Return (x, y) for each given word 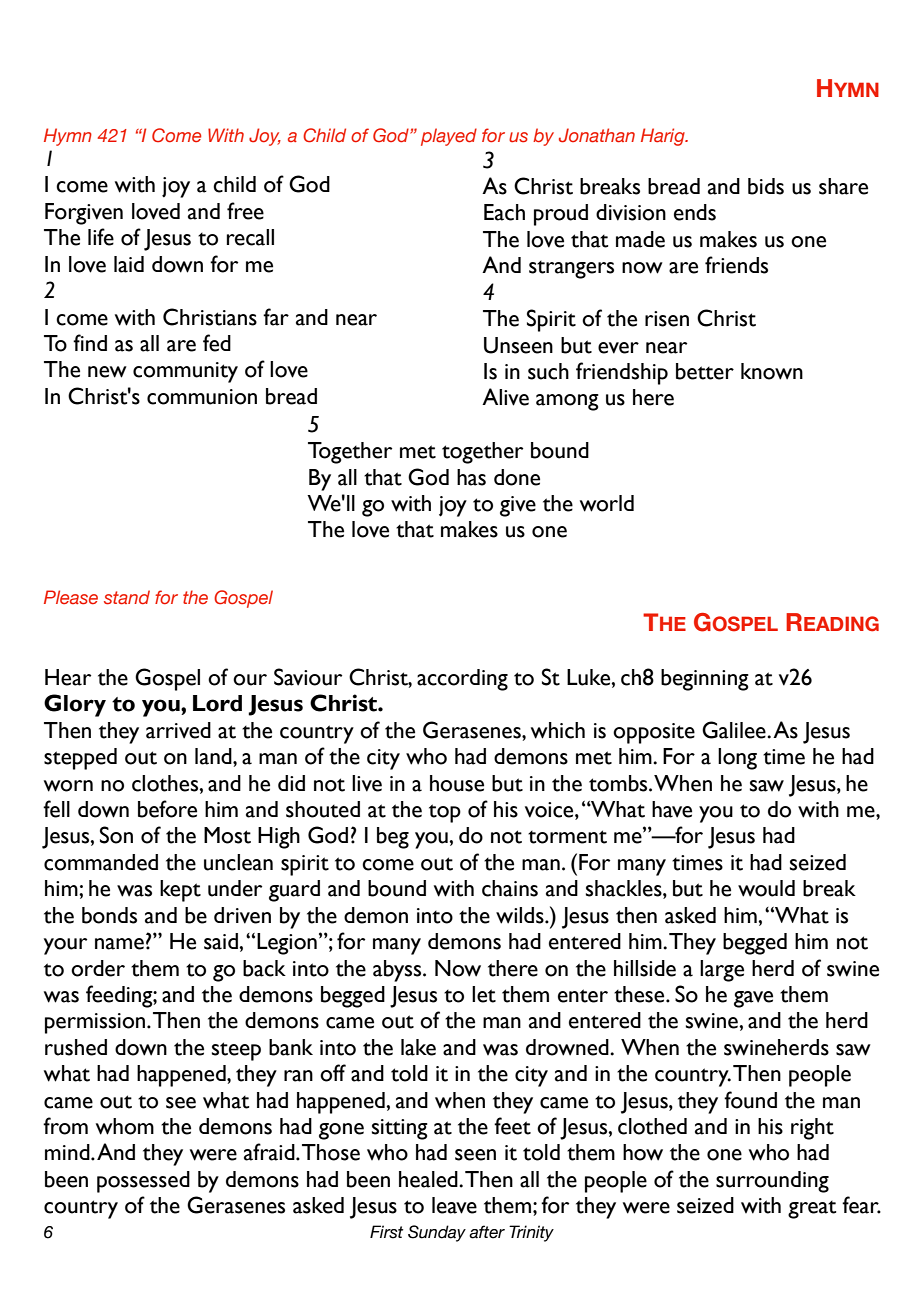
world (607, 503)
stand (127, 597)
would (766, 888)
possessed (143, 1182)
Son (116, 835)
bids (766, 186)
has (471, 477)
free (245, 211)
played (449, 137)
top (445, 813)
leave (454, 1205)
